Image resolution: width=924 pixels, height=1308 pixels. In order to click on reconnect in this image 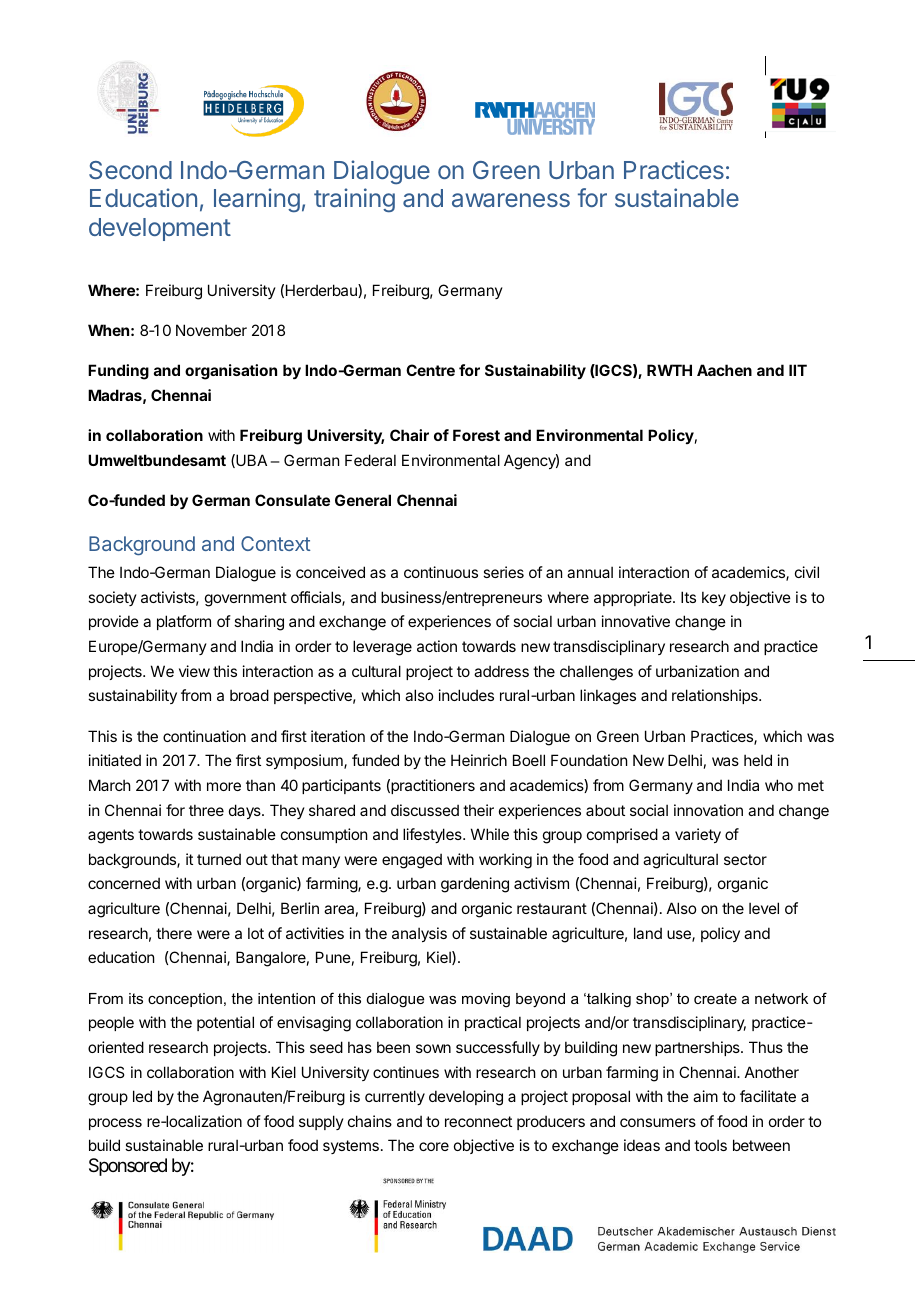, I will do `click(478, 1121)`.
